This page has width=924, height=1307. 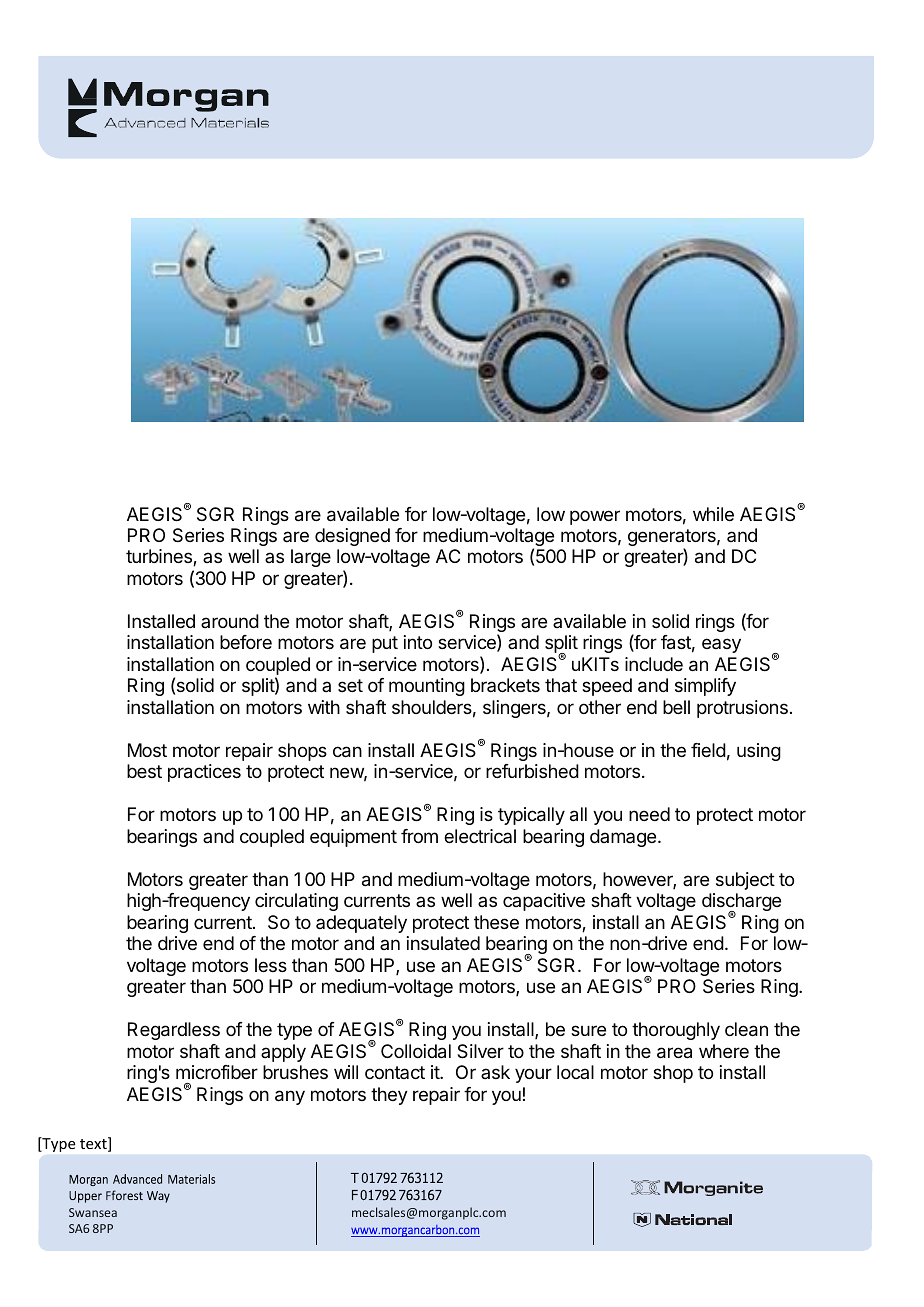 What do you see at coordinates (676, 707) in the page?
I see `bell` at bounding box center [676, 707].
